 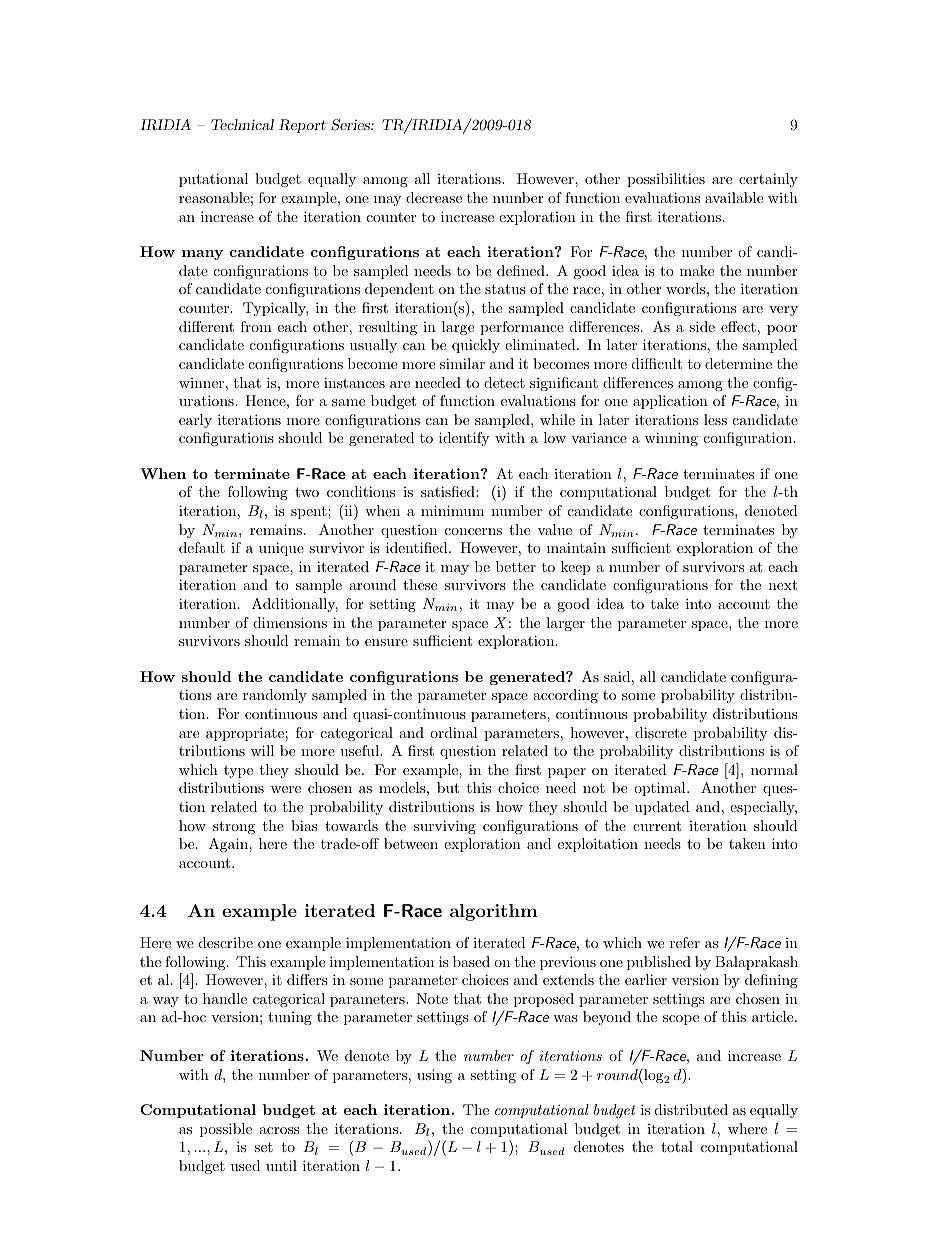 I want to click on ensure, so click(x=386, y=642).
